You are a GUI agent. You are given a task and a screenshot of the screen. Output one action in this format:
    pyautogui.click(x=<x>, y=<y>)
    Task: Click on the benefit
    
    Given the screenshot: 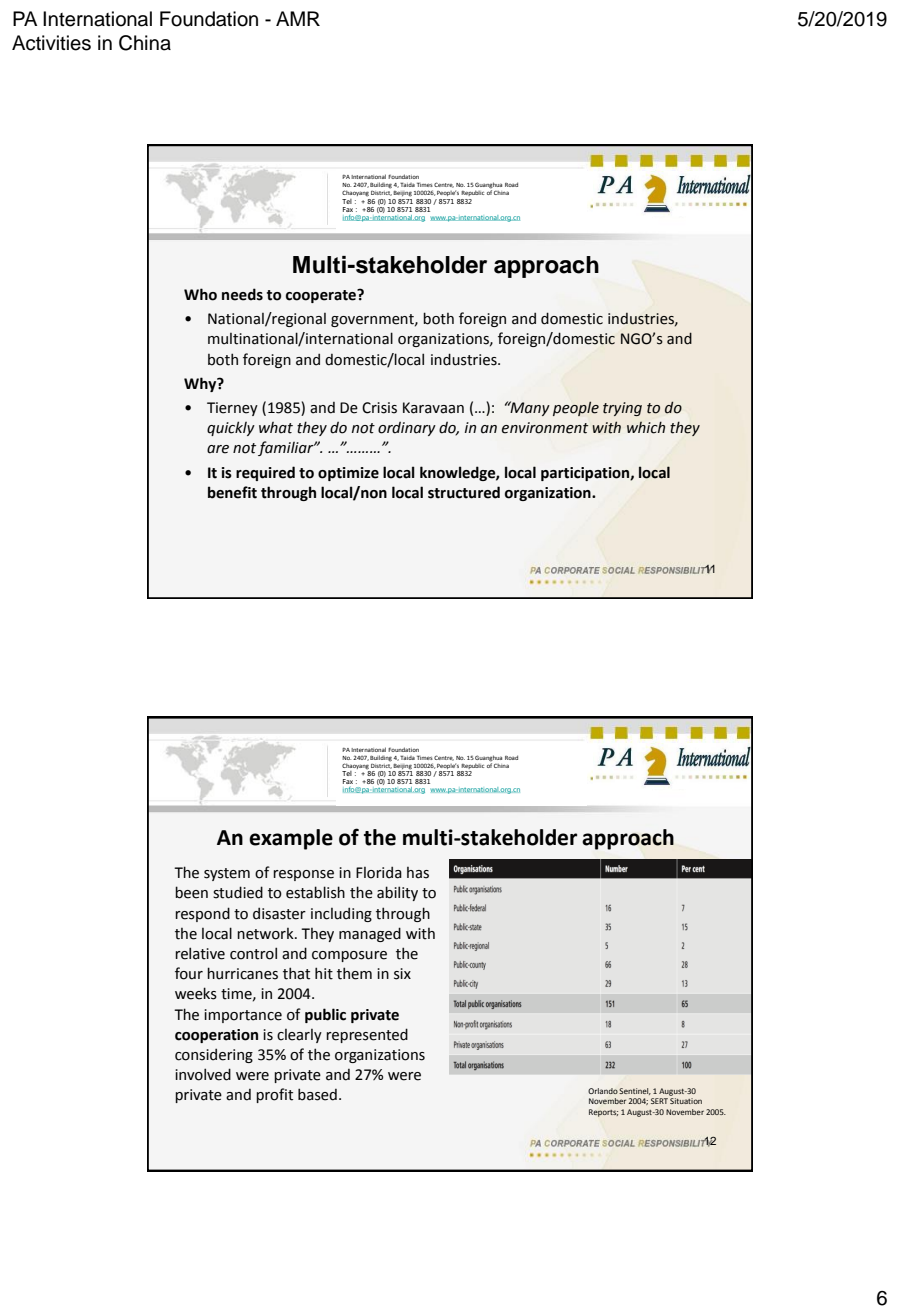 What is the action you would take?
    pyautogui.click(x=232, y=492)
